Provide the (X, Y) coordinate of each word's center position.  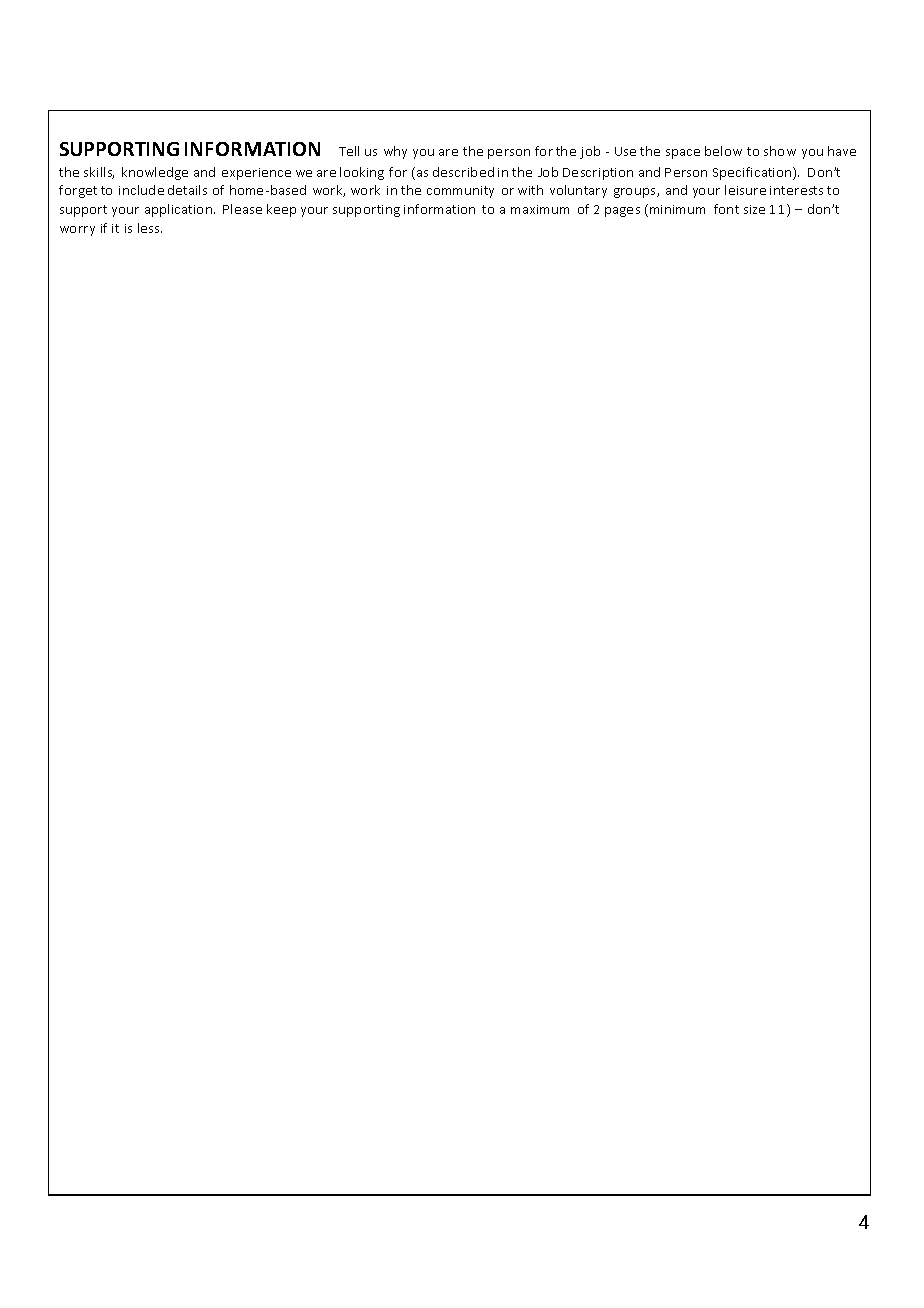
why (395, 152)
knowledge (155, 173)
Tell (349, 151)
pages (622, 212)
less (150, 228)
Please (242, 209)
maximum (540, 209)
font (726, 209)
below (723, 151)
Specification (753, 173)
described (463, 172)
